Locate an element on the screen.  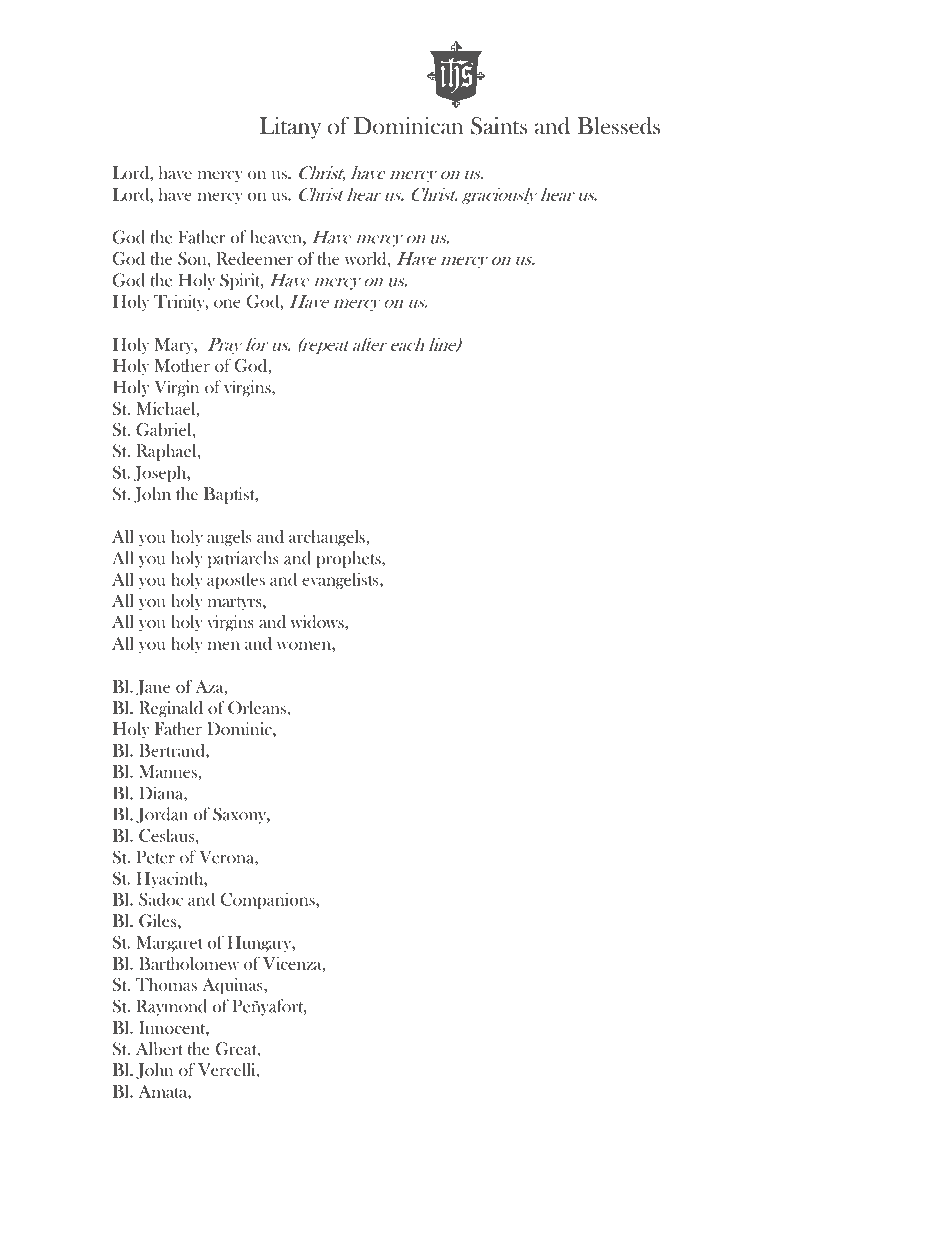
Saints is located at coordinates (499, 126).
